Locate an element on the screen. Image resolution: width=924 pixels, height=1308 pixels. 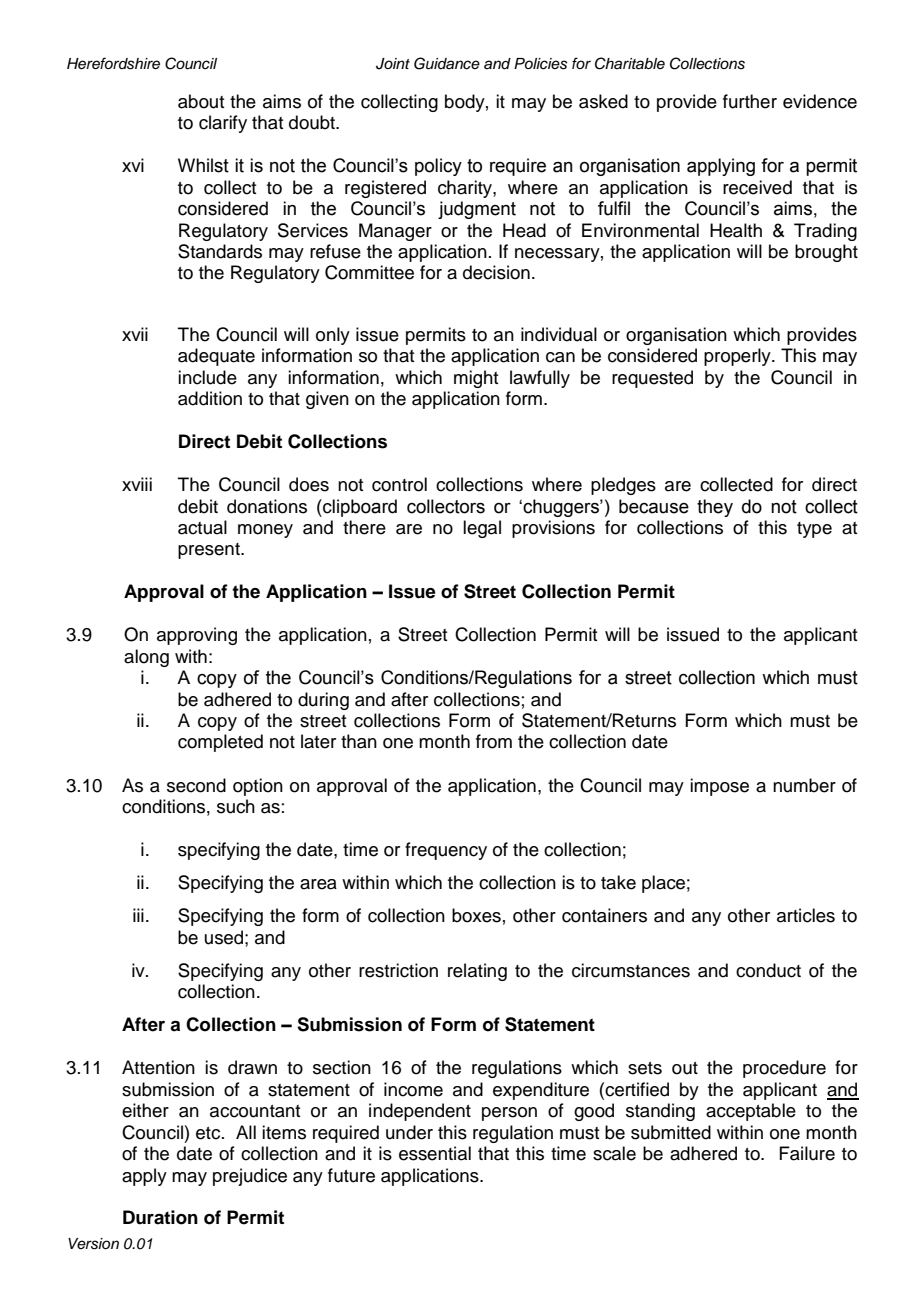
further is located at coordinates (750, 101).
